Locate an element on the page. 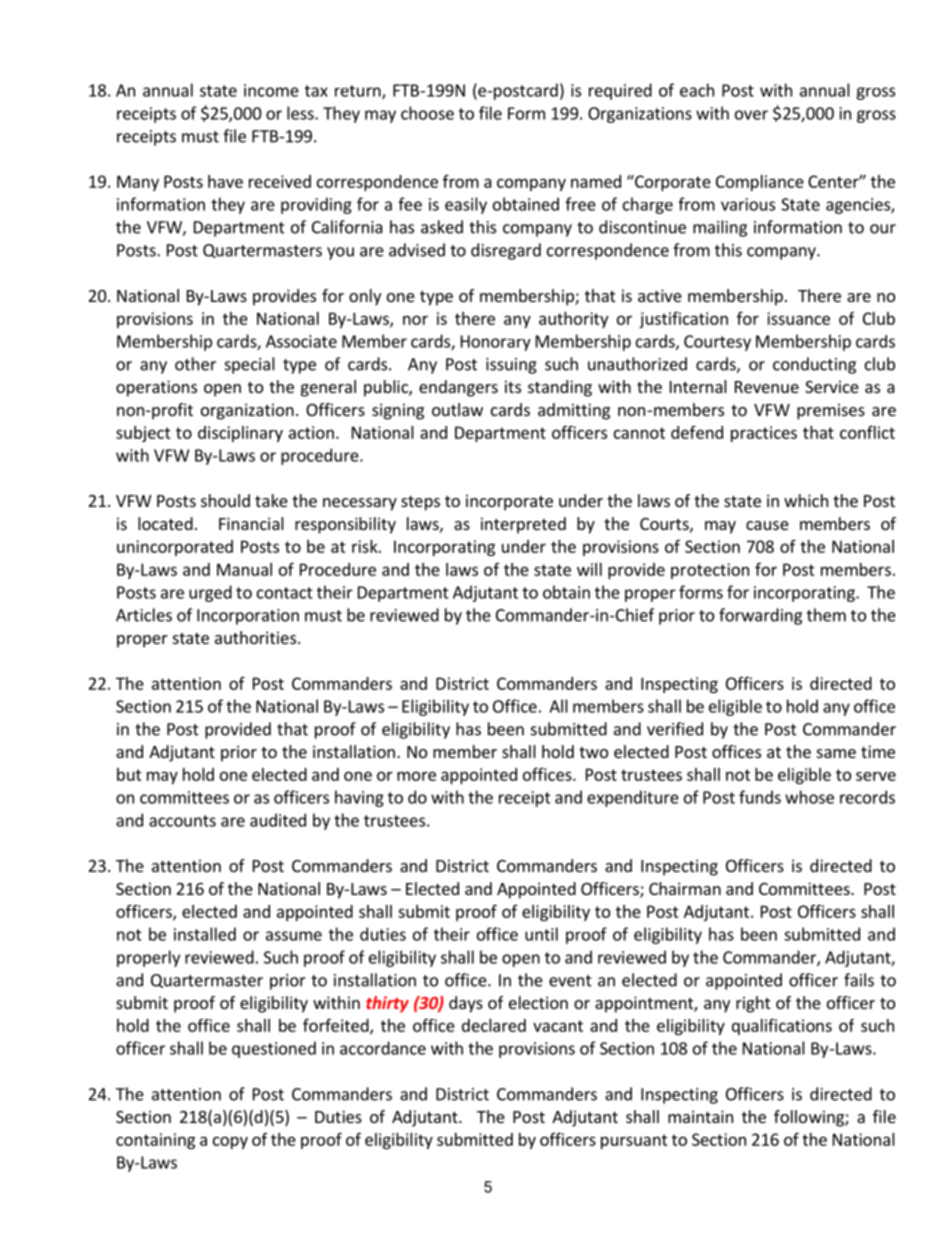 This image has height=1233, width=952. choose is located at coordinates (427, 113).
